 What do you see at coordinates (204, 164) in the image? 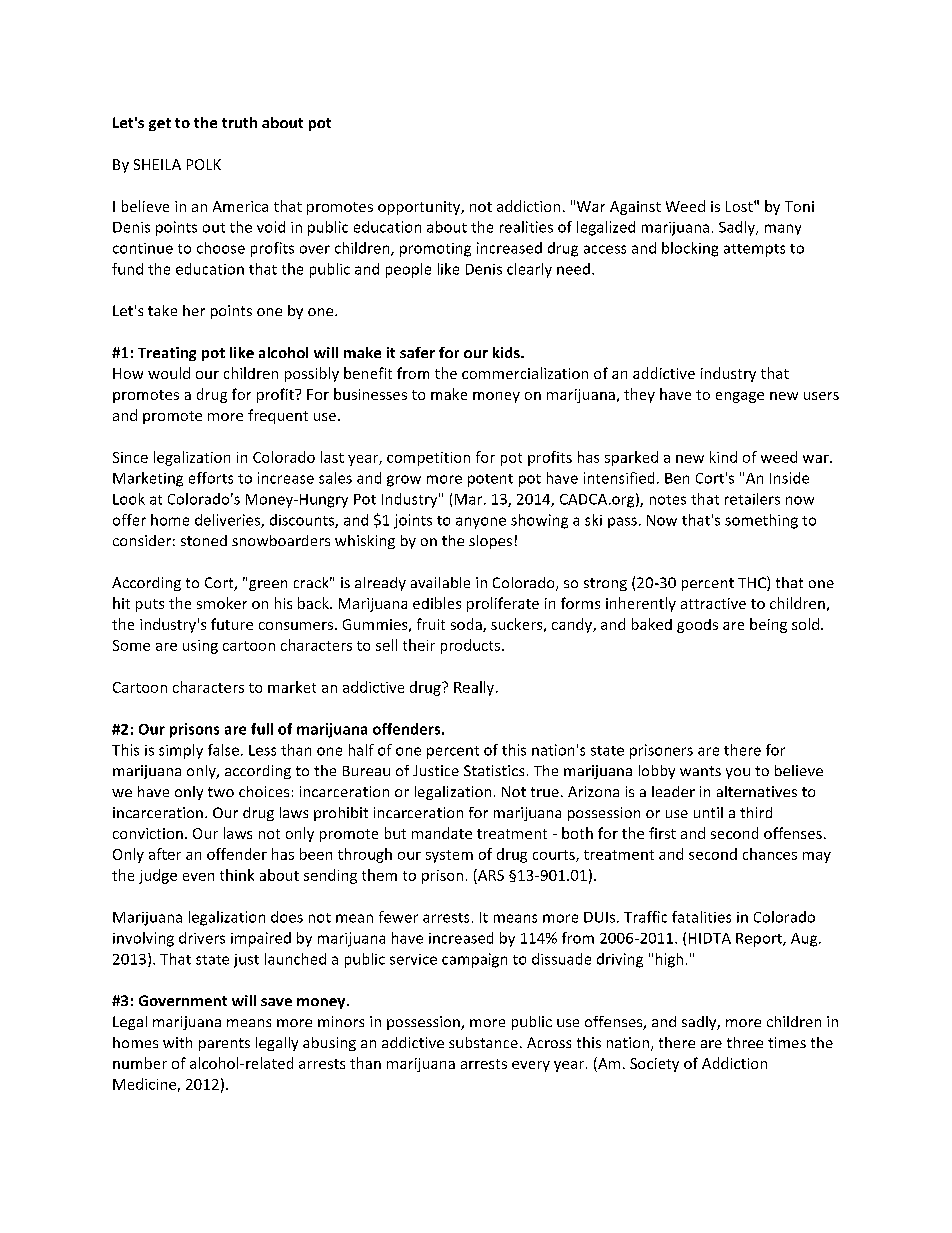
I see `POLK` at bounding box center [204, 164].
